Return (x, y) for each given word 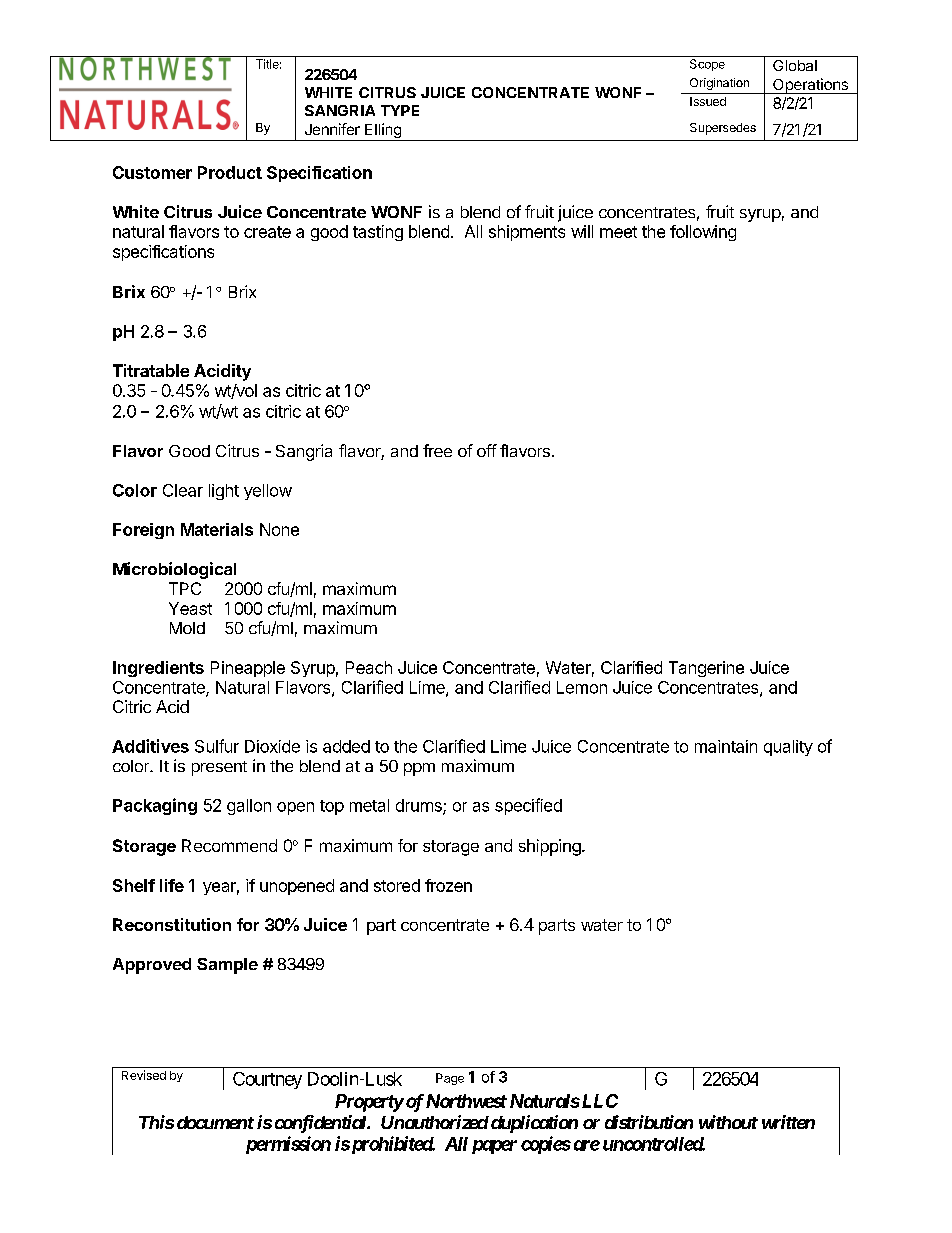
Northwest (466, 1101)
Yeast (190, 608)
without (728, 1122)
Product (230, 172)
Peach (369, 667)
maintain (726, 746)
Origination (719, 84)
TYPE (400, 110)
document (215, 1122)
